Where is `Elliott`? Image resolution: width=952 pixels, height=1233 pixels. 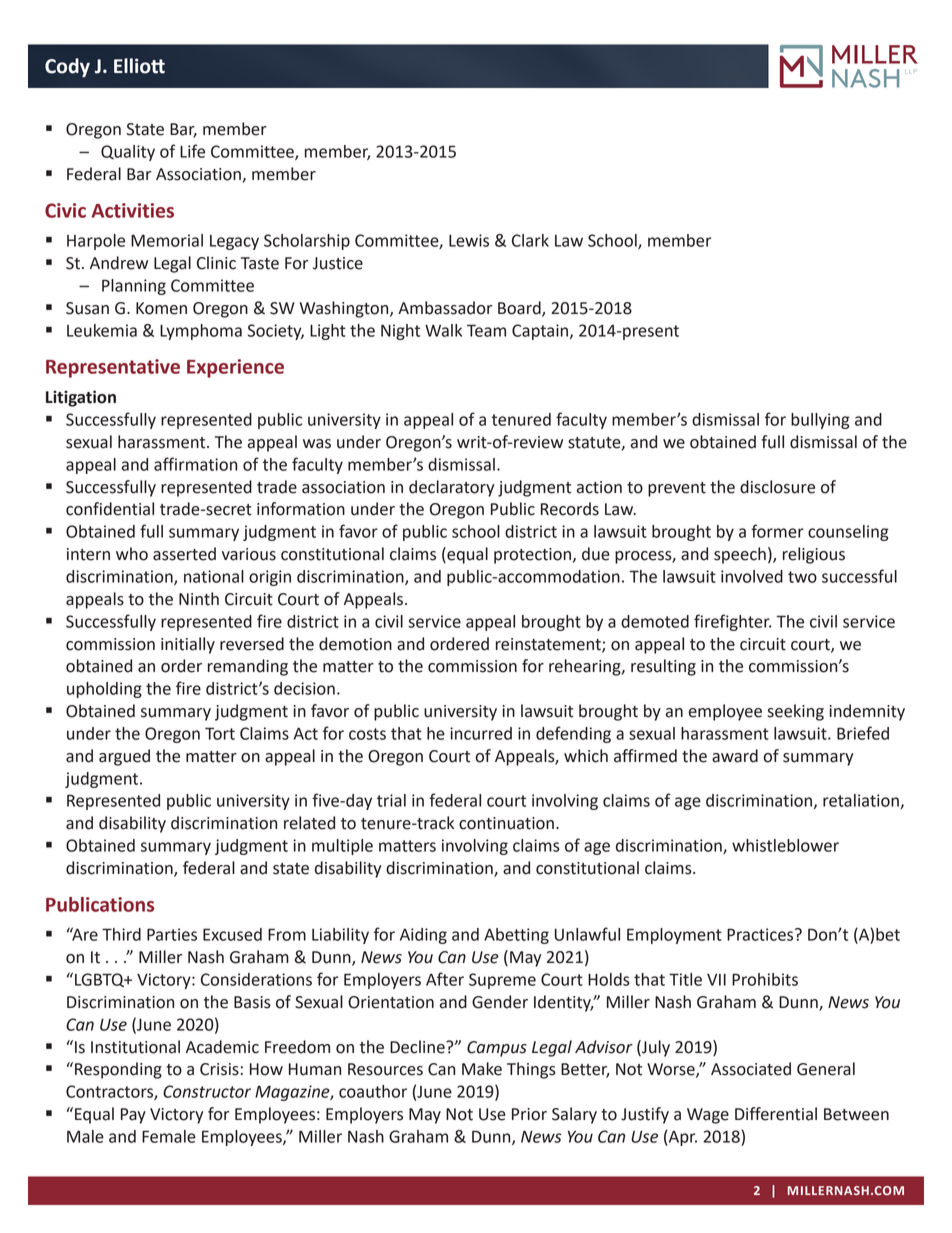
Elliott is located at coordinates (139, 66).
